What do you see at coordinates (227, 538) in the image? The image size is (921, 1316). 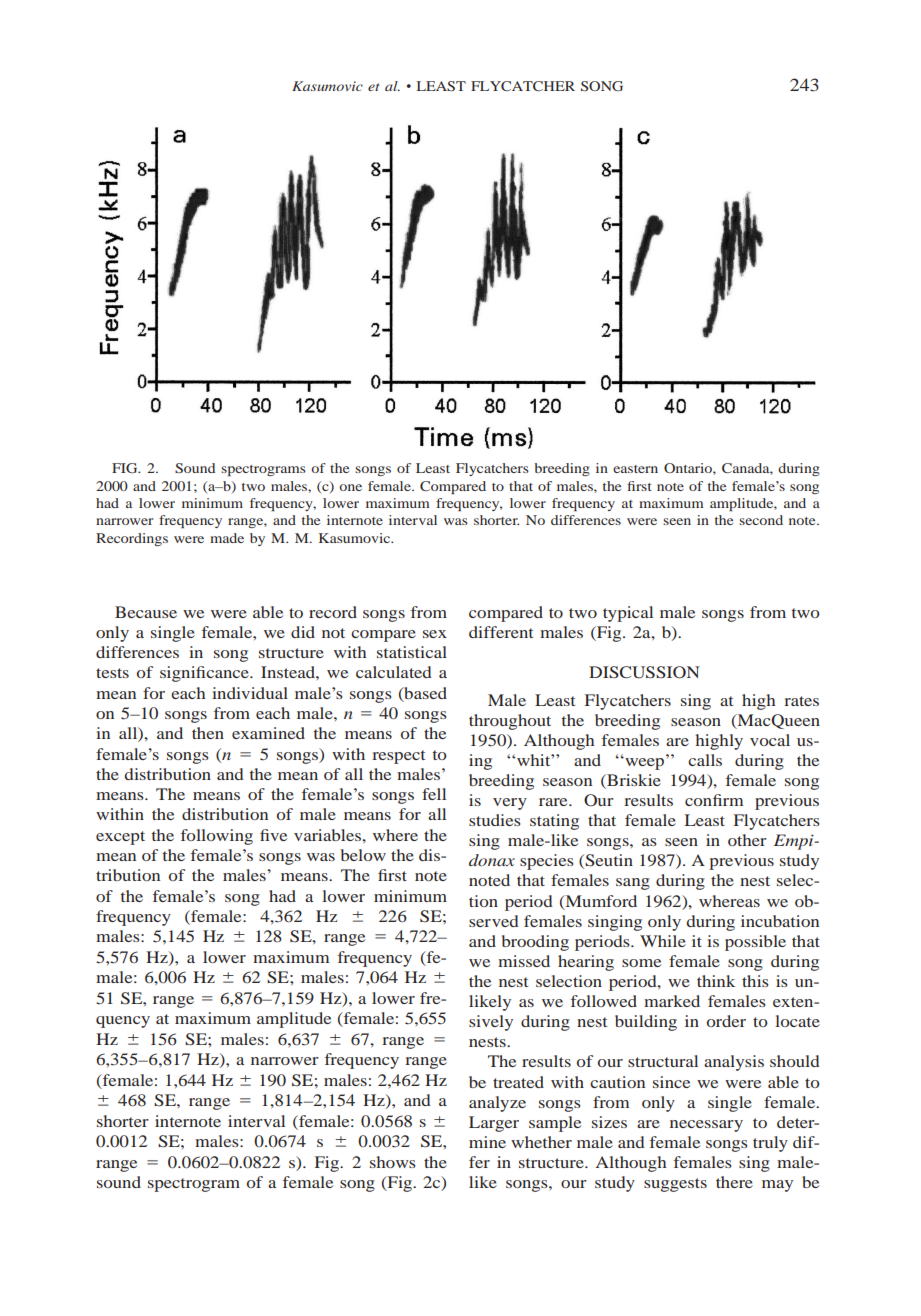 I see `made` at bounding box center [227, 538].
